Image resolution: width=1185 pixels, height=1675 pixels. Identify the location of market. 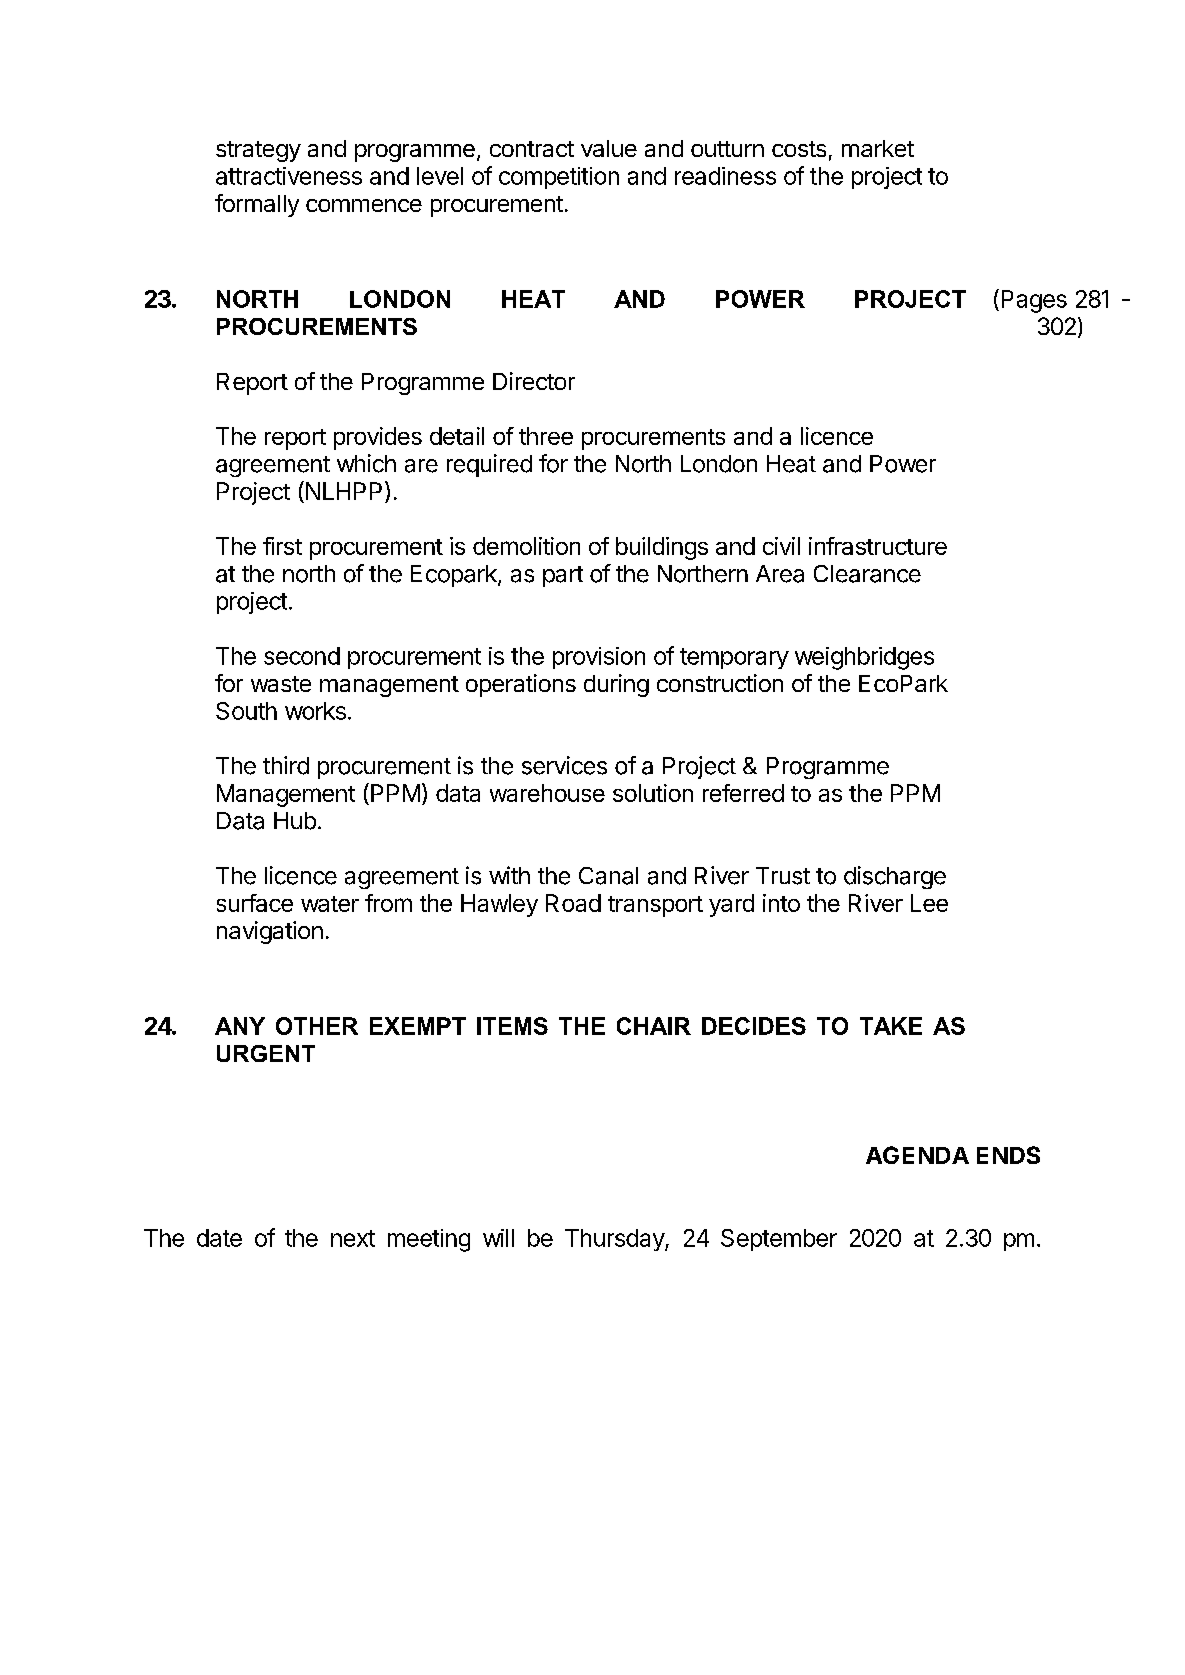
(878, 148).
